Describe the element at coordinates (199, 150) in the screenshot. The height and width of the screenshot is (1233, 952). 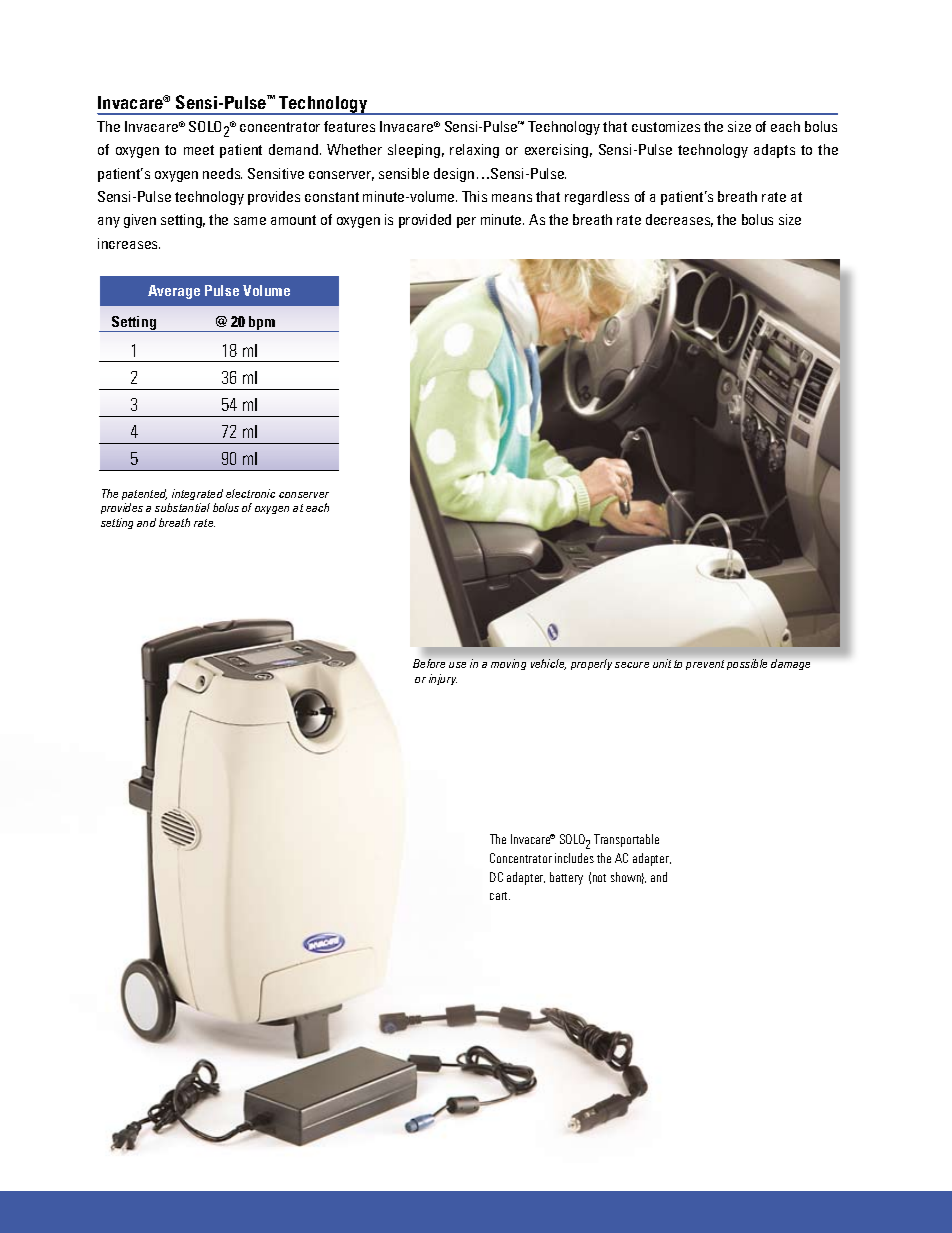
I see `meet` at that location.
